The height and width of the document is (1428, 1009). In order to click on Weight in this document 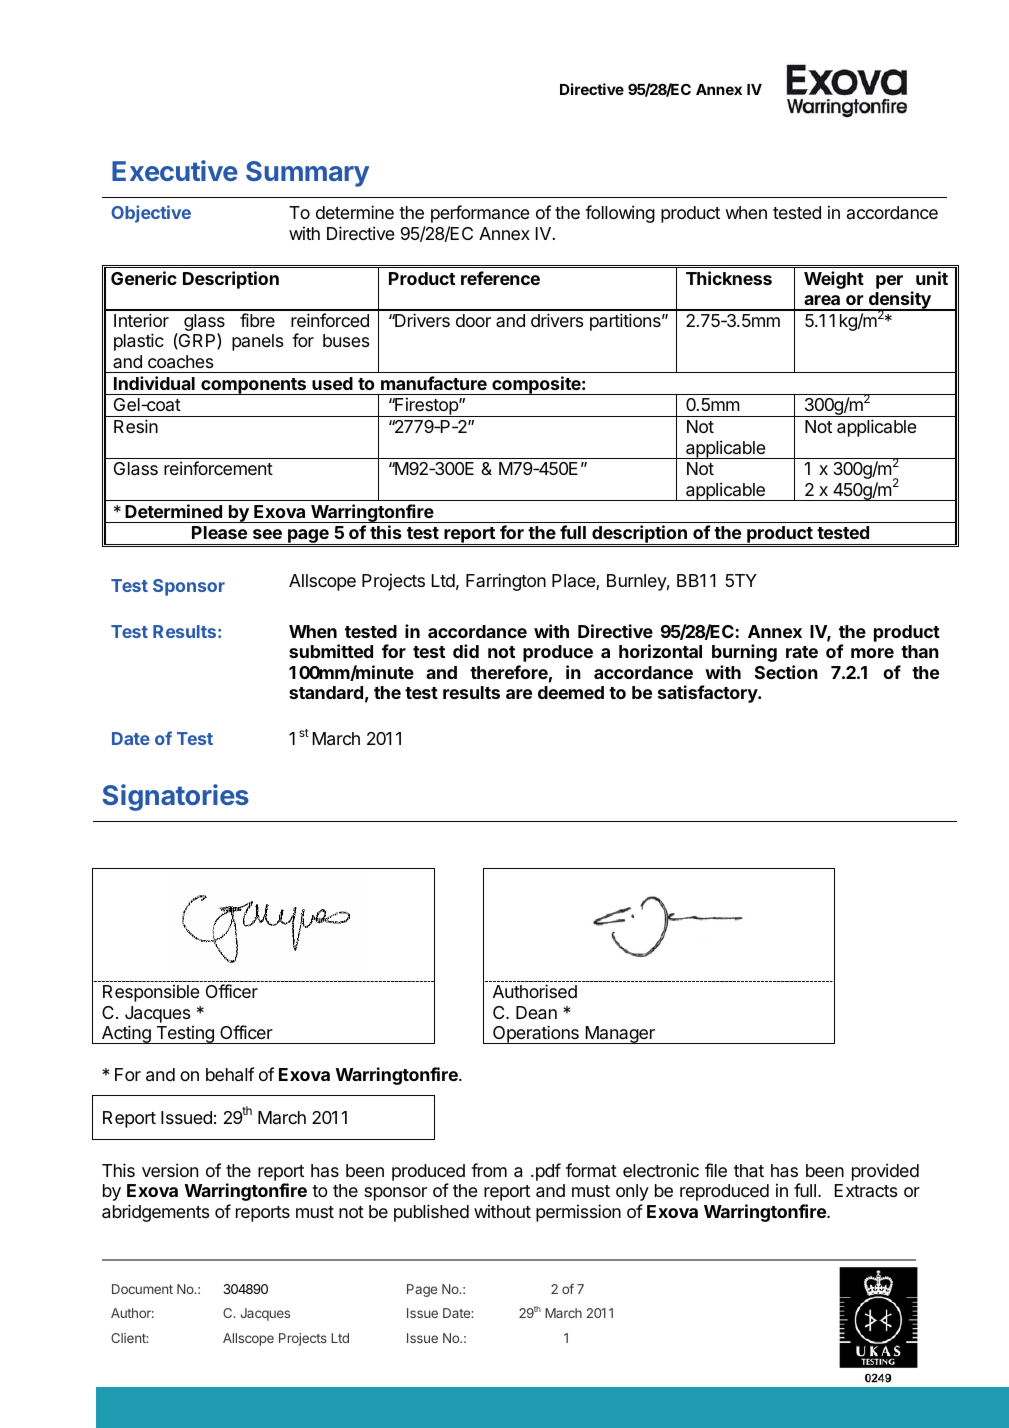, I will do `click(834, 280)`.
